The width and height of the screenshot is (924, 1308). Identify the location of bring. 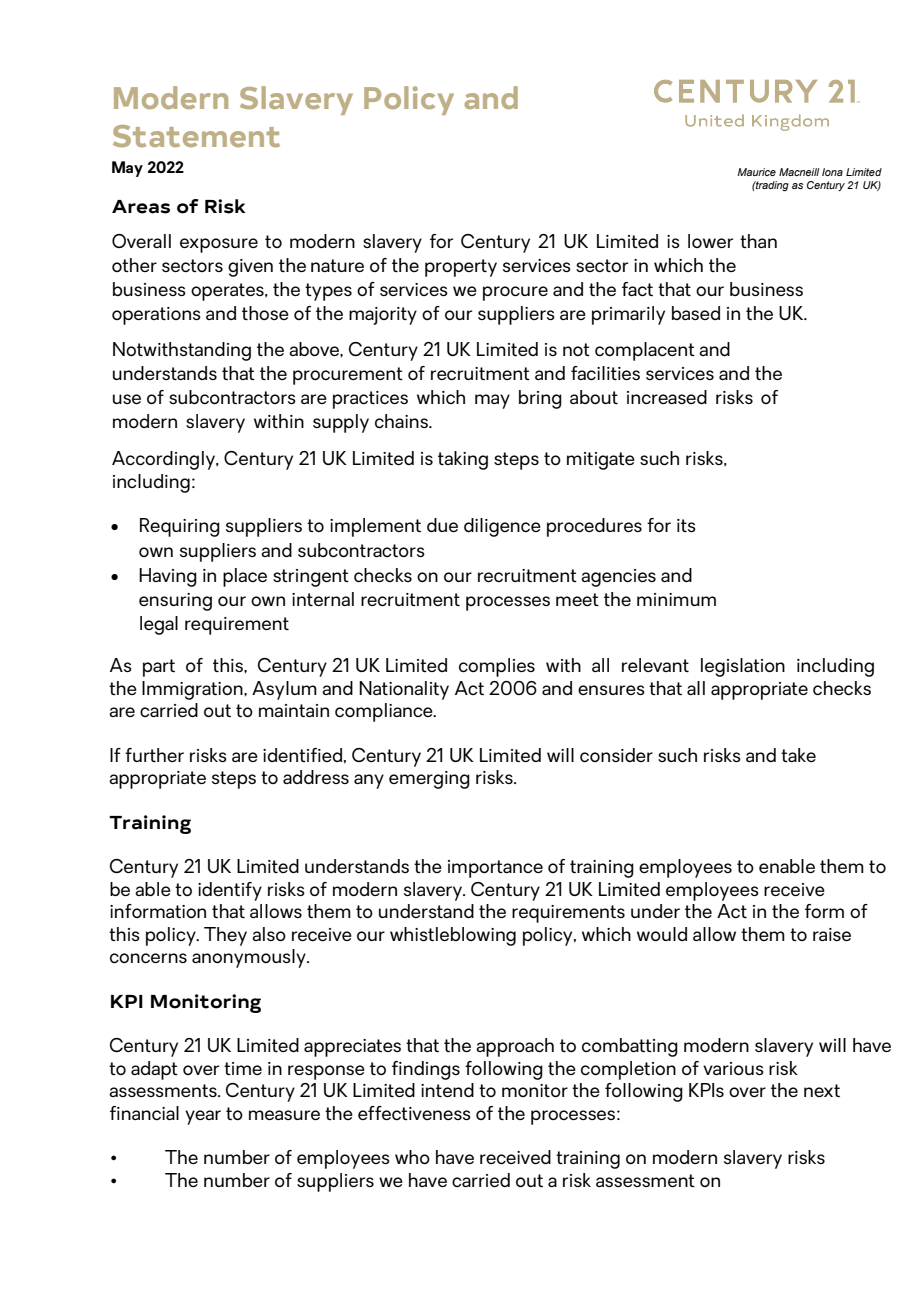
(540, 399).
